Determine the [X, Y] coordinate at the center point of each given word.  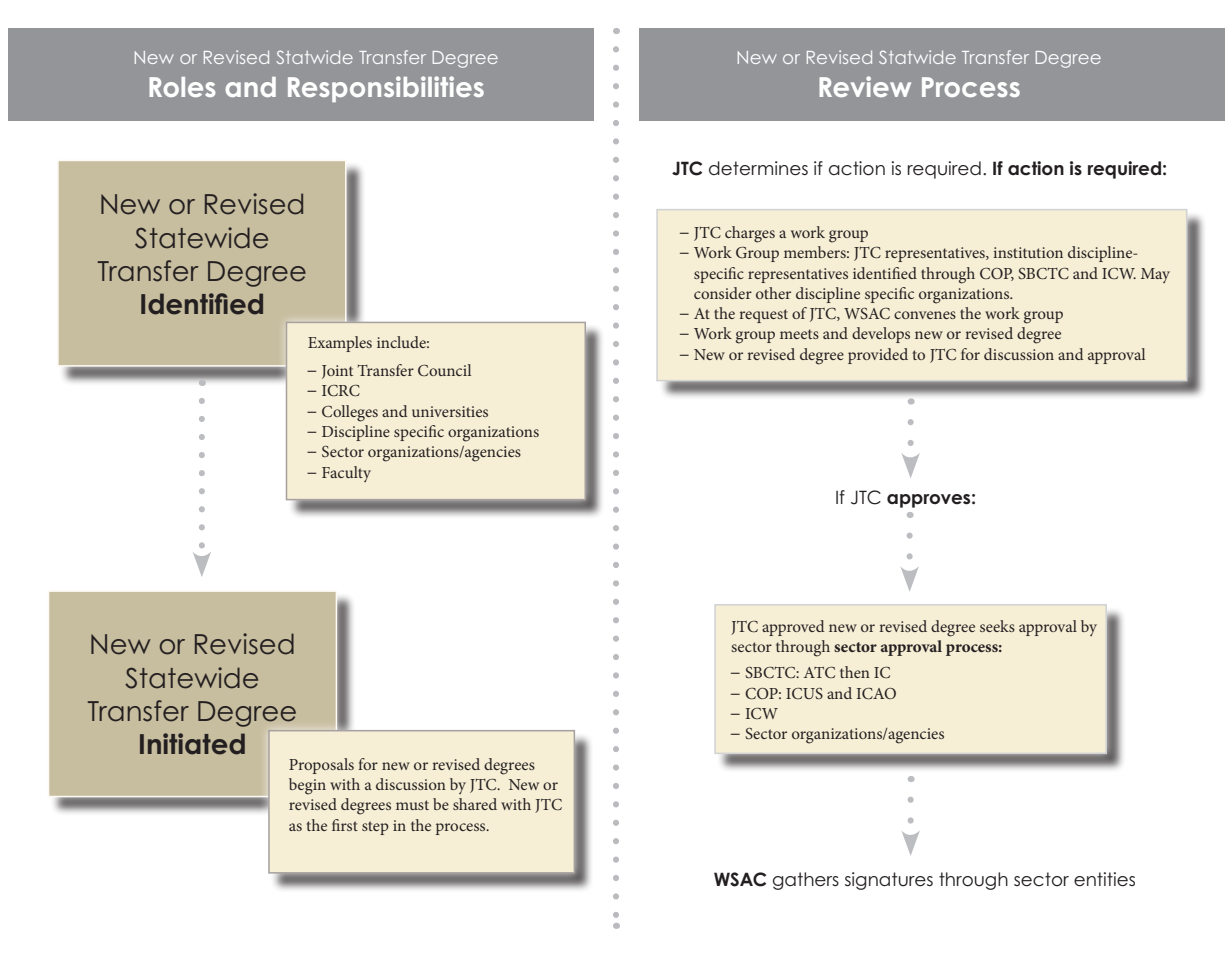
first [345, 825]
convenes [925, 315]
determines [758, 168]
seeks [997, 626]
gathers [806, 881]
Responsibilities [386, 89]
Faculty [346, 474]
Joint [337, 372]
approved [793, 628]
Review [865, 86]
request [763, 316]
